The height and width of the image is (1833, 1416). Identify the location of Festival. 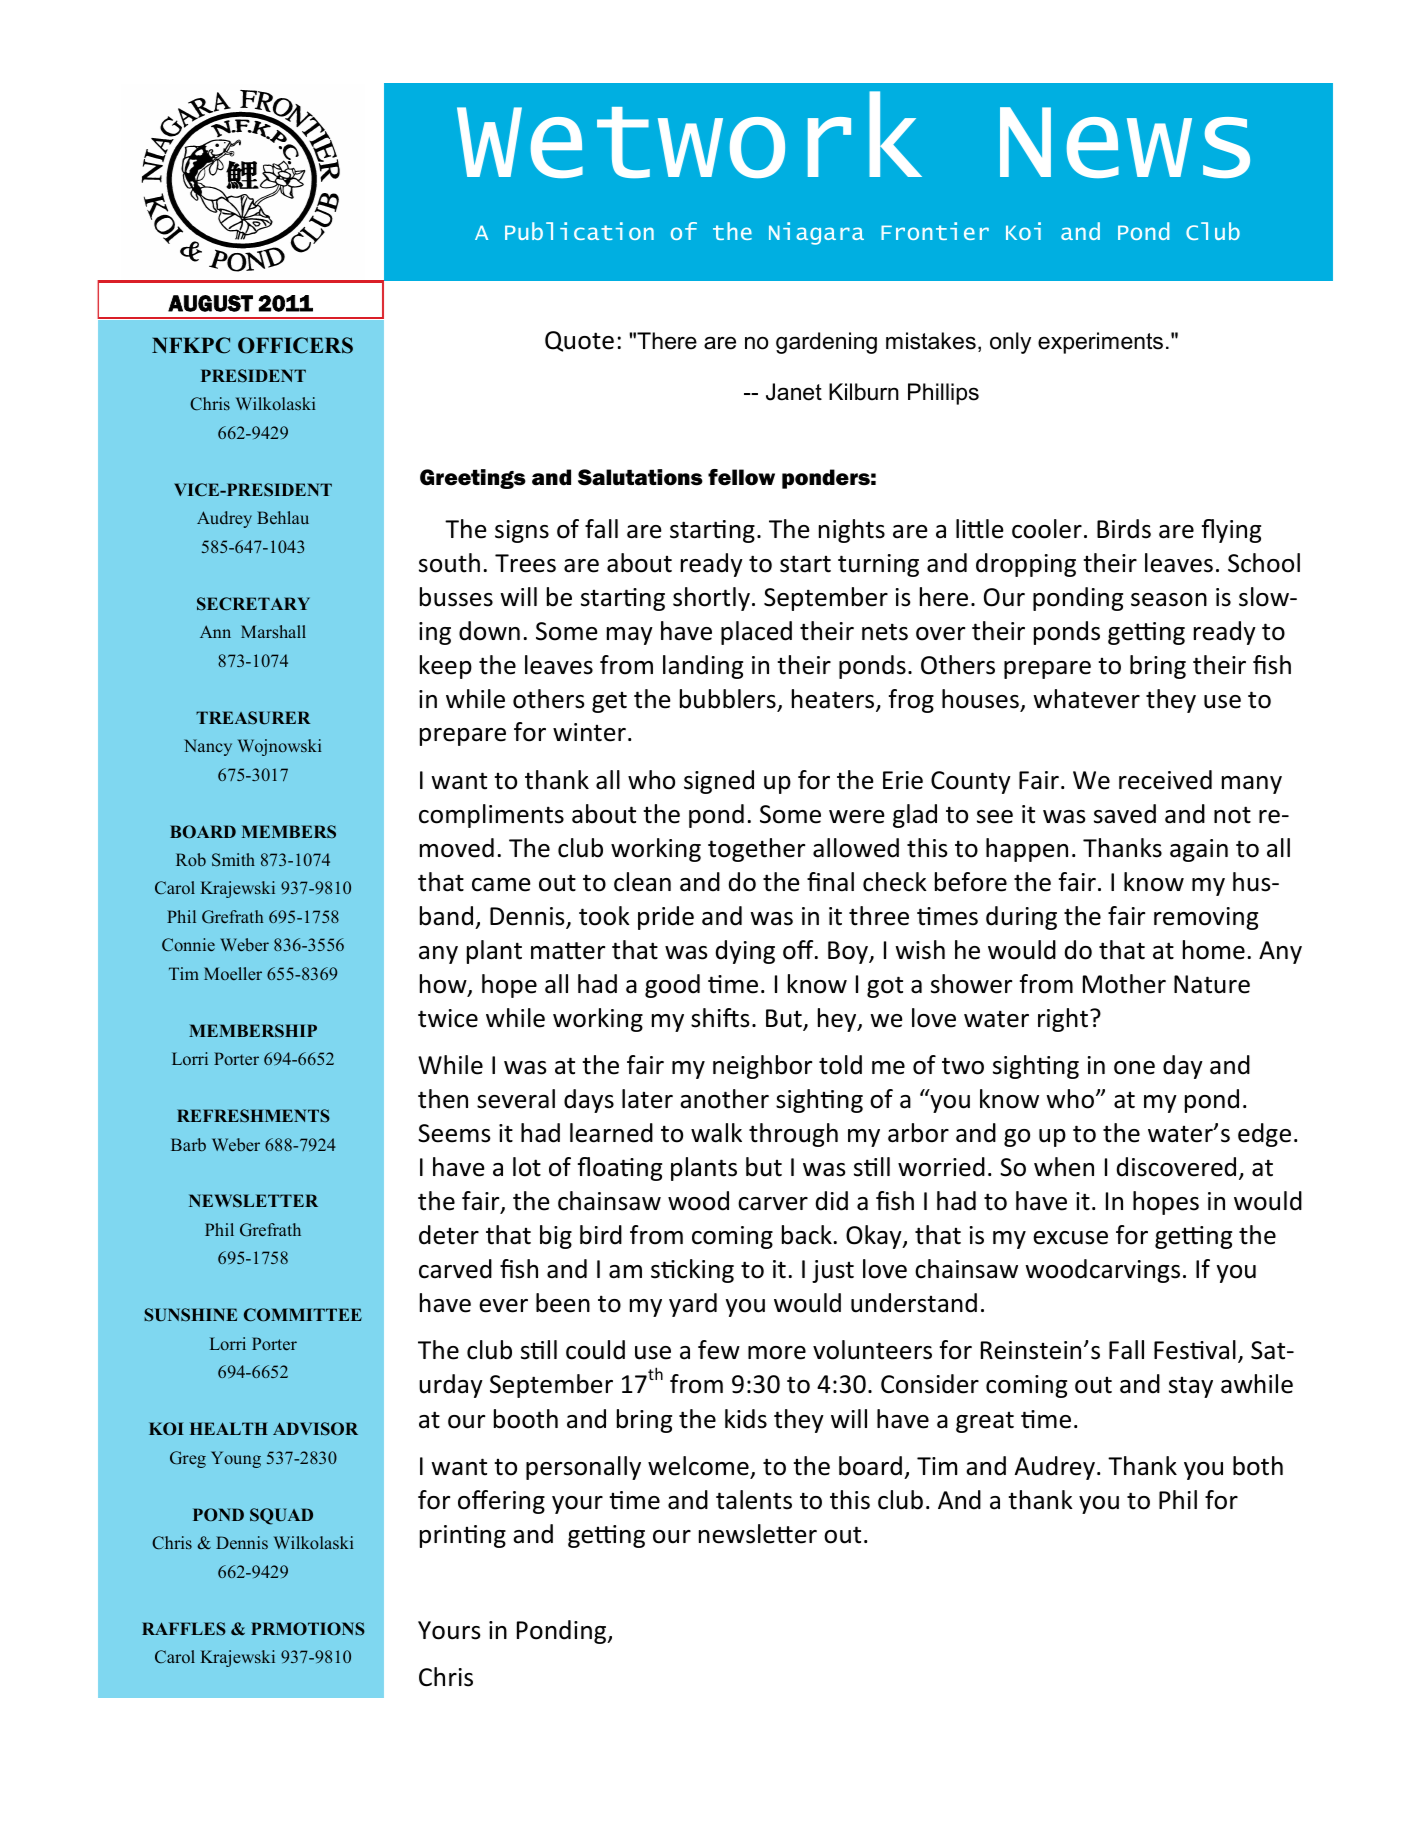
(1195, 1350).
